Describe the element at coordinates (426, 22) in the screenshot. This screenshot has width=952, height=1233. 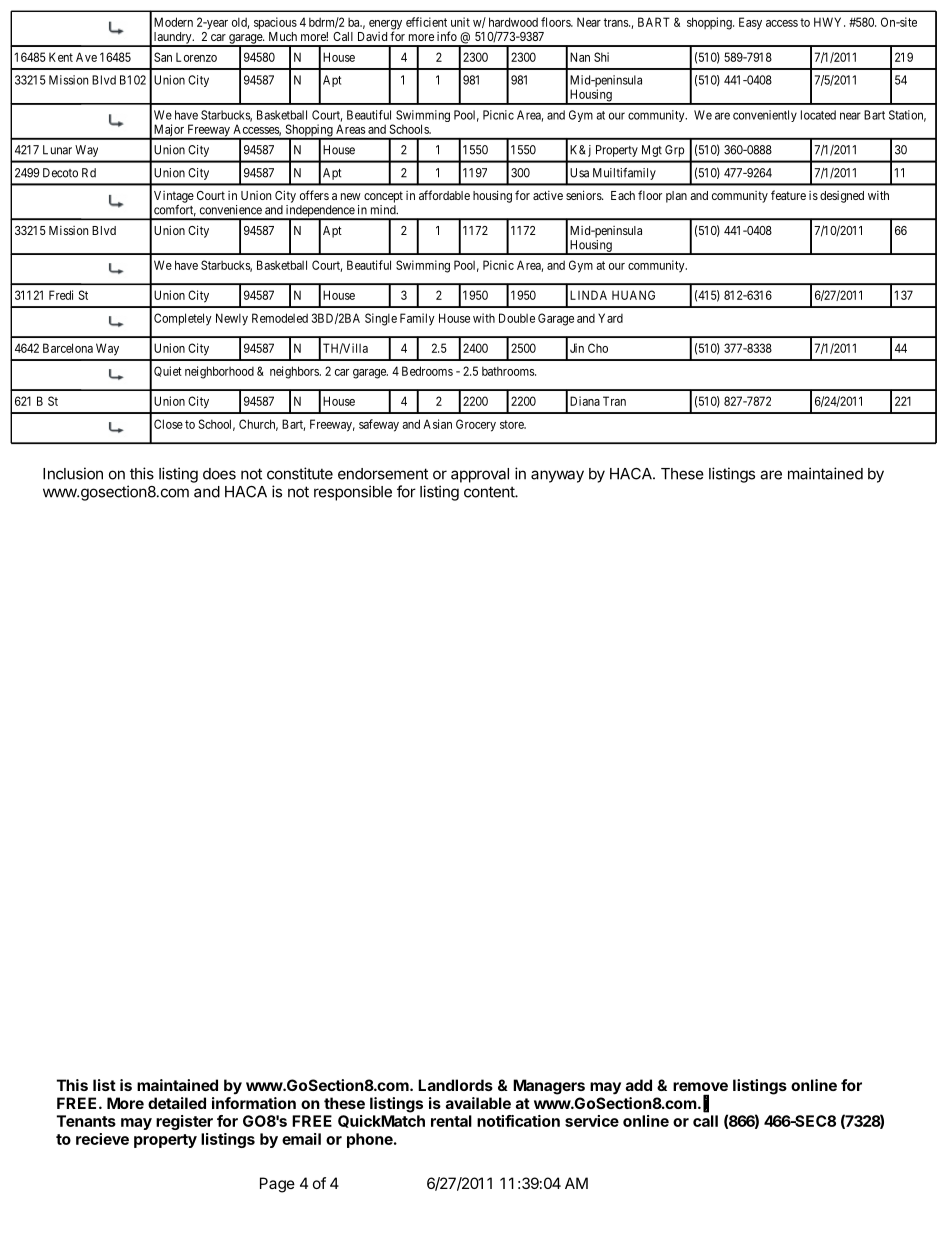
I see `efficient` at that location.
